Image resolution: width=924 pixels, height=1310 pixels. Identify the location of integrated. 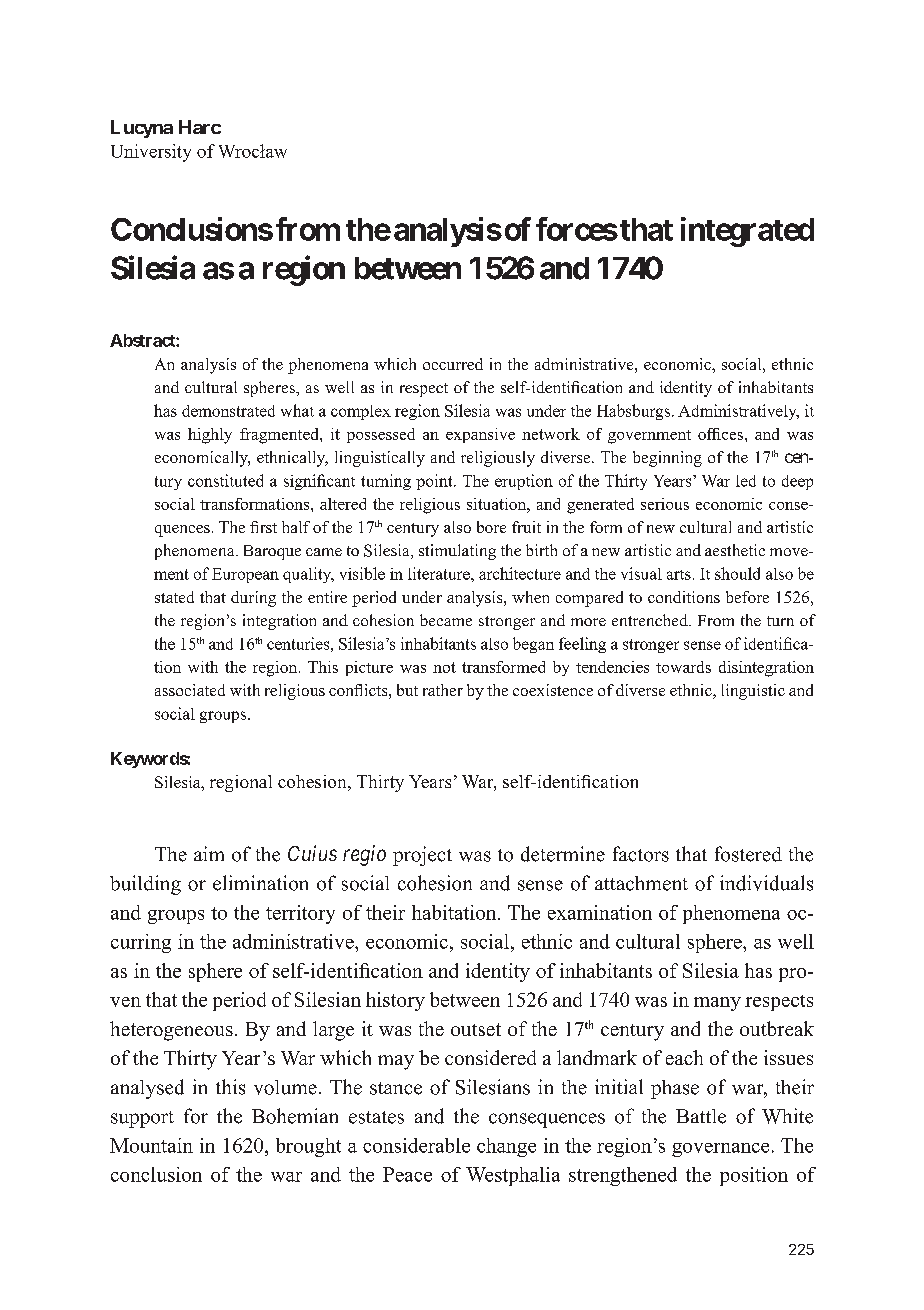
(747, 232).
